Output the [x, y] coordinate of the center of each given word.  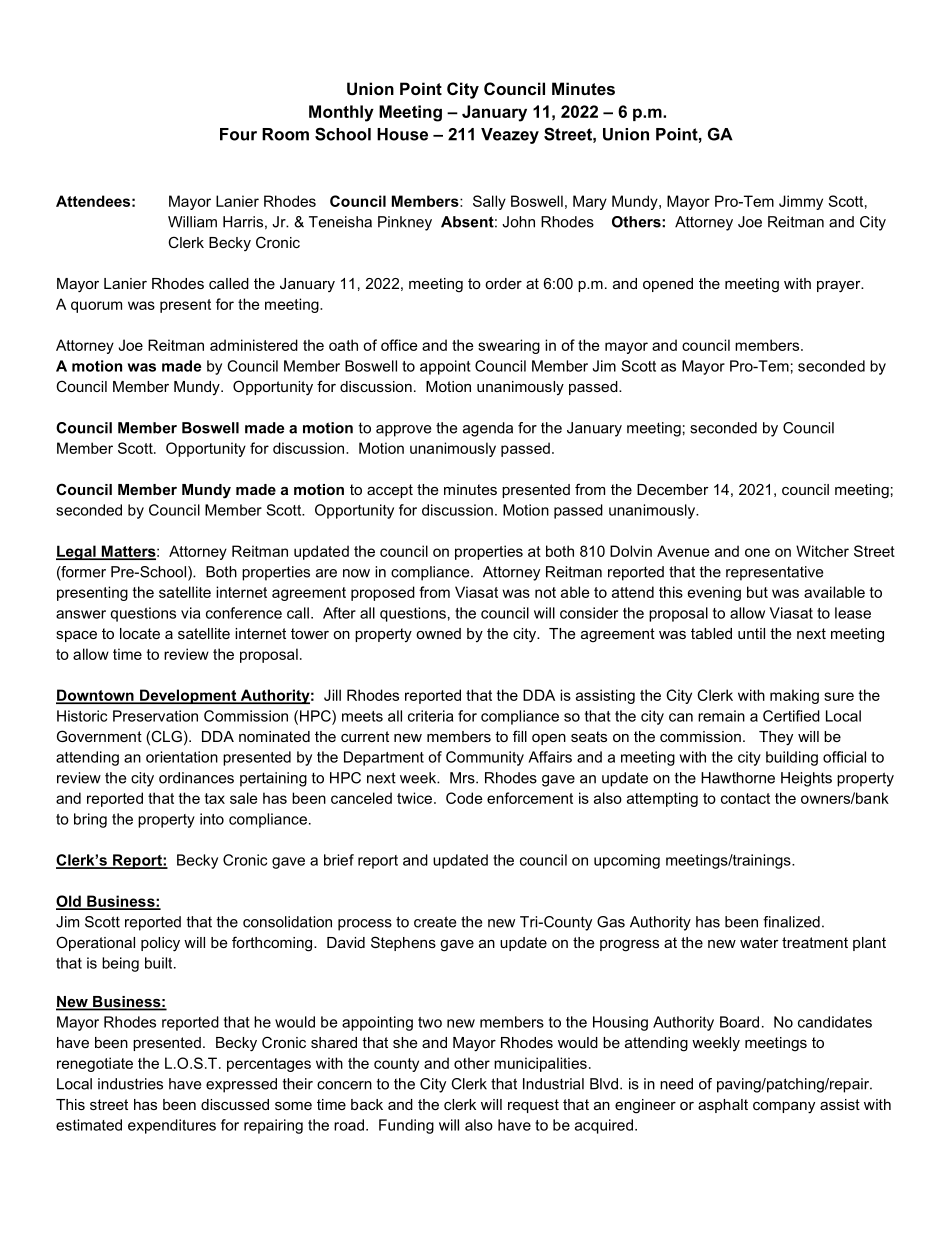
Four [238, 134]
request [533, 1106]
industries [130, 1084]
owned [438, 633]
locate [140, 633]
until [751, 633]
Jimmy [801, 202]
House [402, 134]
